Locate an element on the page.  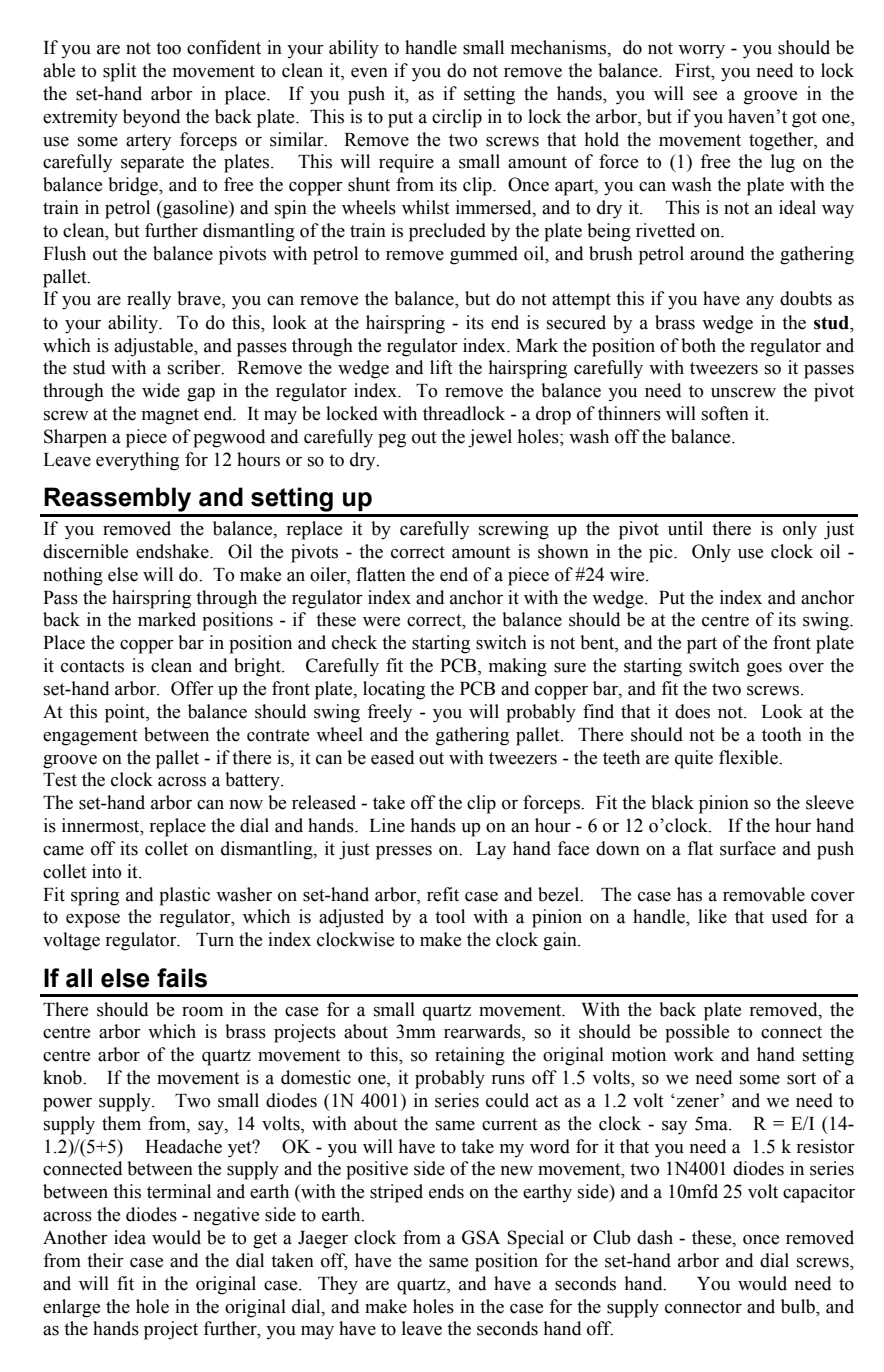
split is located at coordinates (119, 72).
